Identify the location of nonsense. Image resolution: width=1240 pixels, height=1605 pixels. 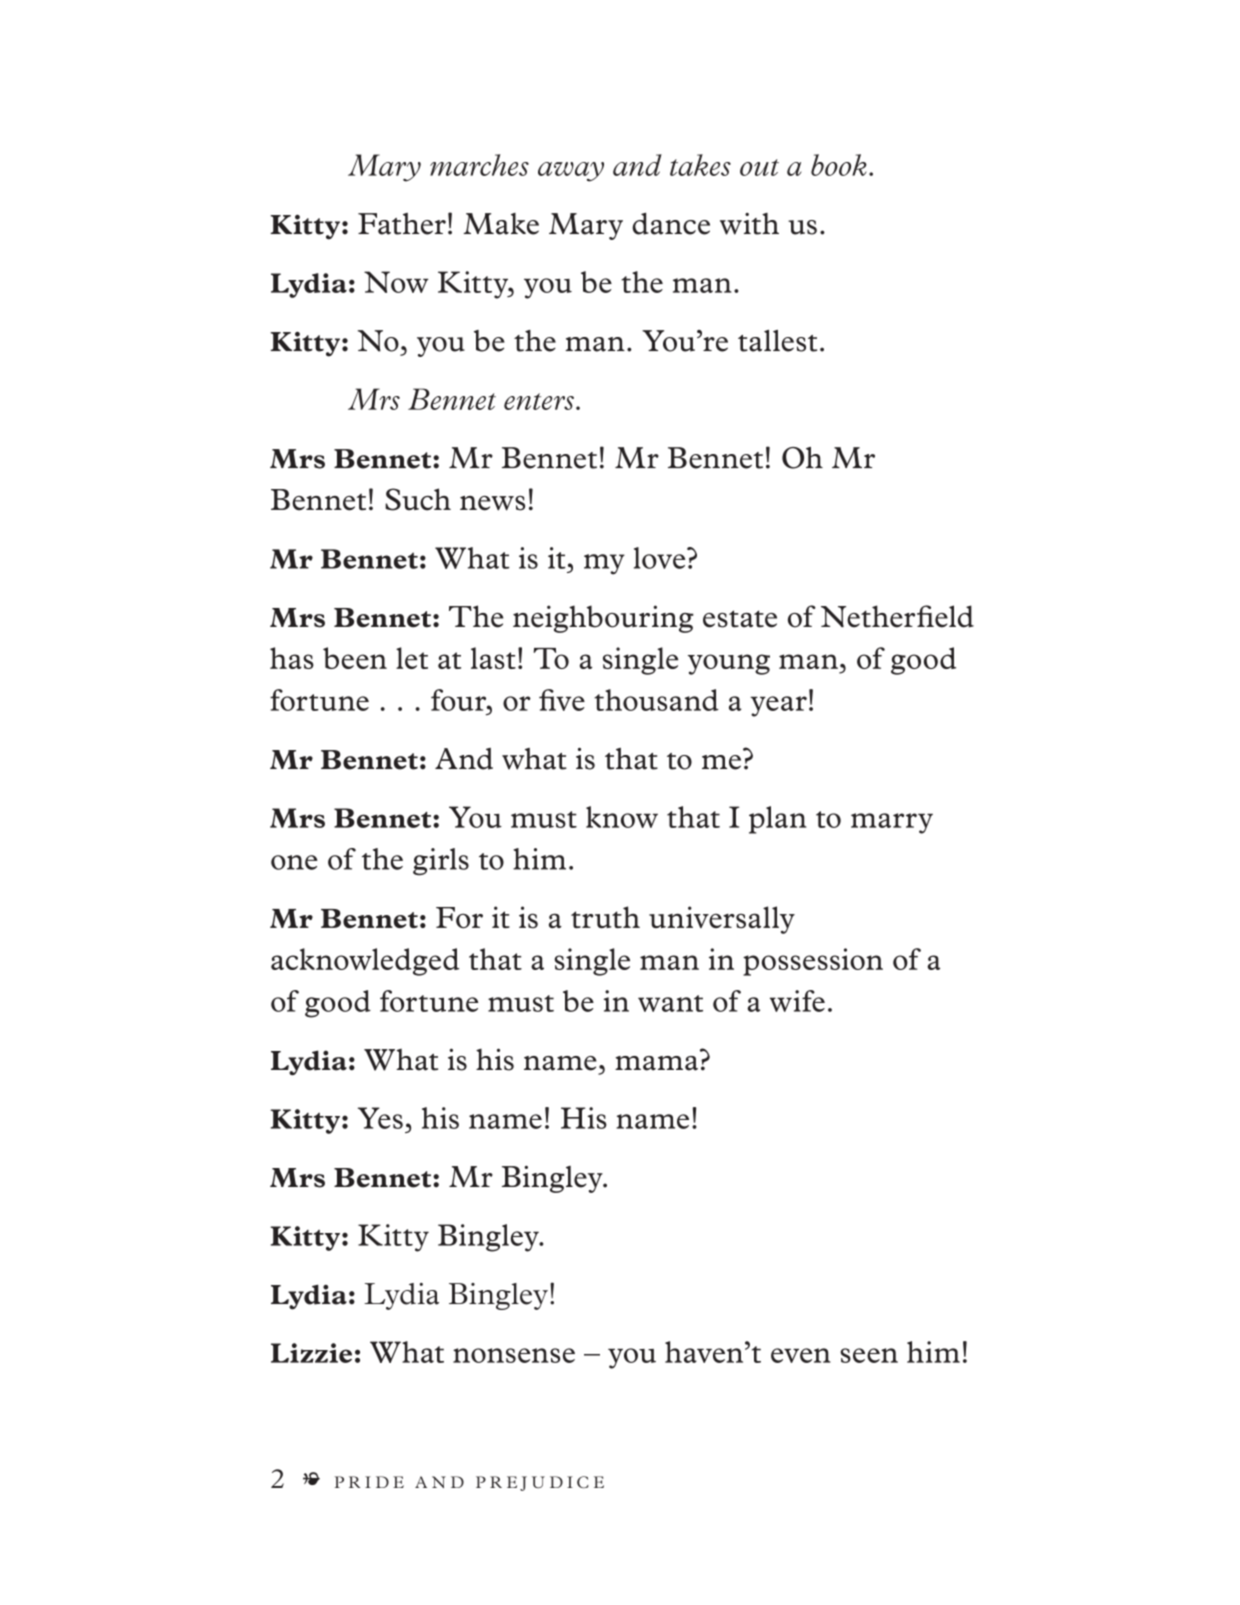
(514, 1355).
